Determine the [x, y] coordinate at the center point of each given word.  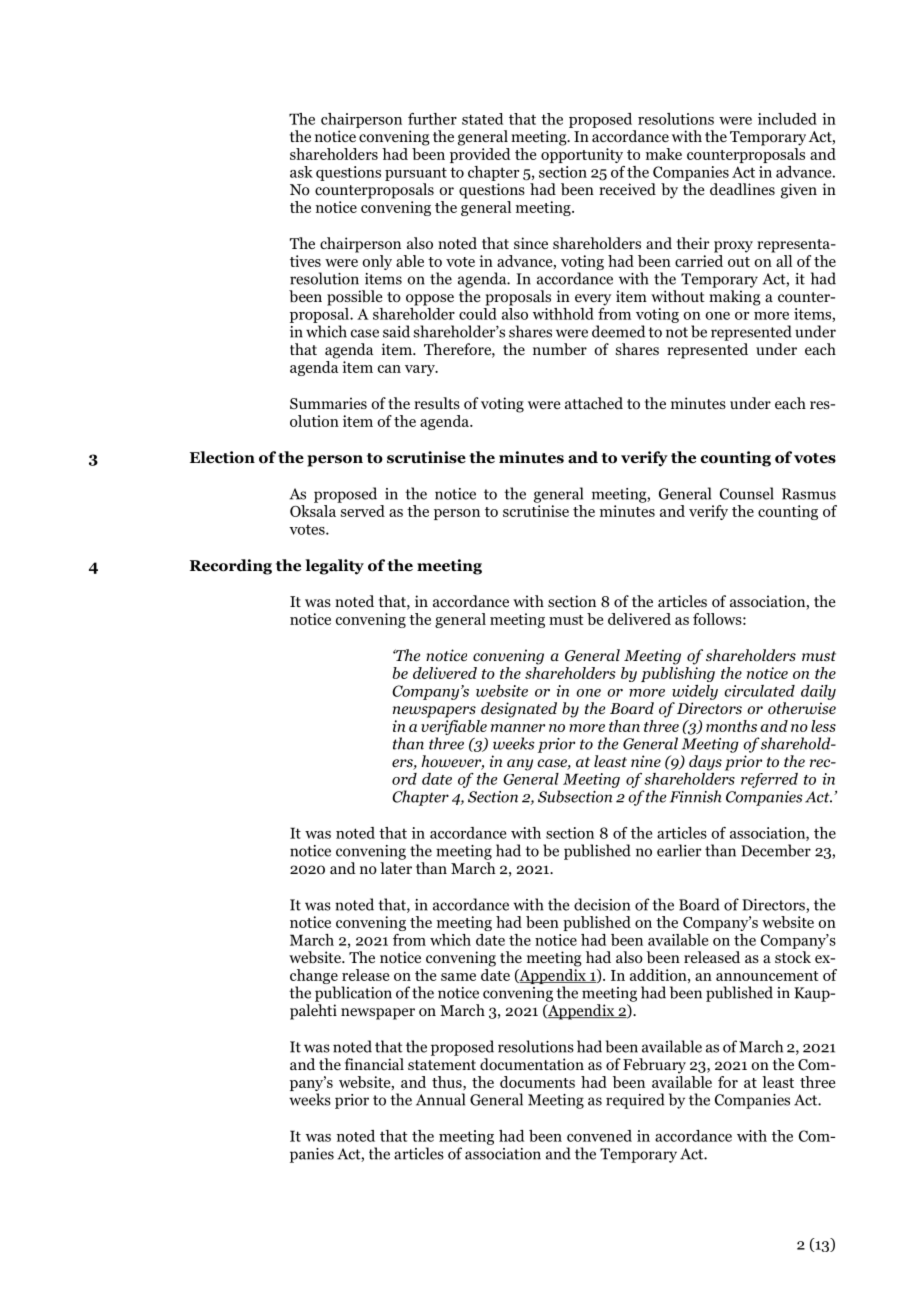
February [654, 1066]
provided [480, 155]
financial [374, 1064]
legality [334, 567]
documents [537, 1082]
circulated [759, 691]
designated [519, 710]
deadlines [742, 189]
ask [301, 172]
